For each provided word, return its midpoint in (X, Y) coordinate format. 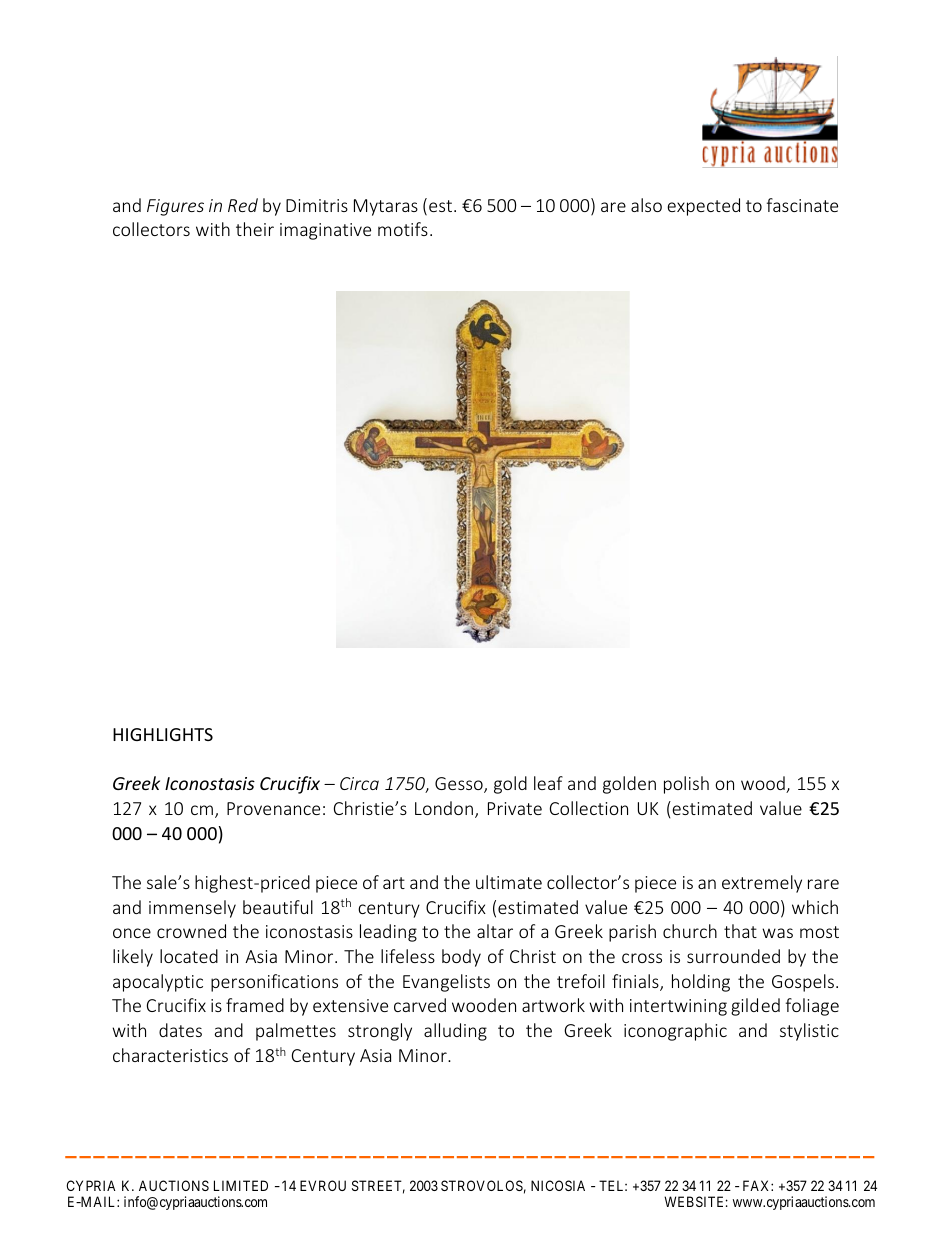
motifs (403, 229)
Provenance (273, 808)
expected (703, 207)
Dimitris (317, 205)
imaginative (325, 231)
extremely (762, 884)
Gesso (460, 785)
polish (686, 785)
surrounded (733, 956)
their (255, 229)
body (461, 958)
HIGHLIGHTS (163, 734)
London (445, 809)
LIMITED (241, 1185)
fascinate (802, 205)
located (189, 956)
